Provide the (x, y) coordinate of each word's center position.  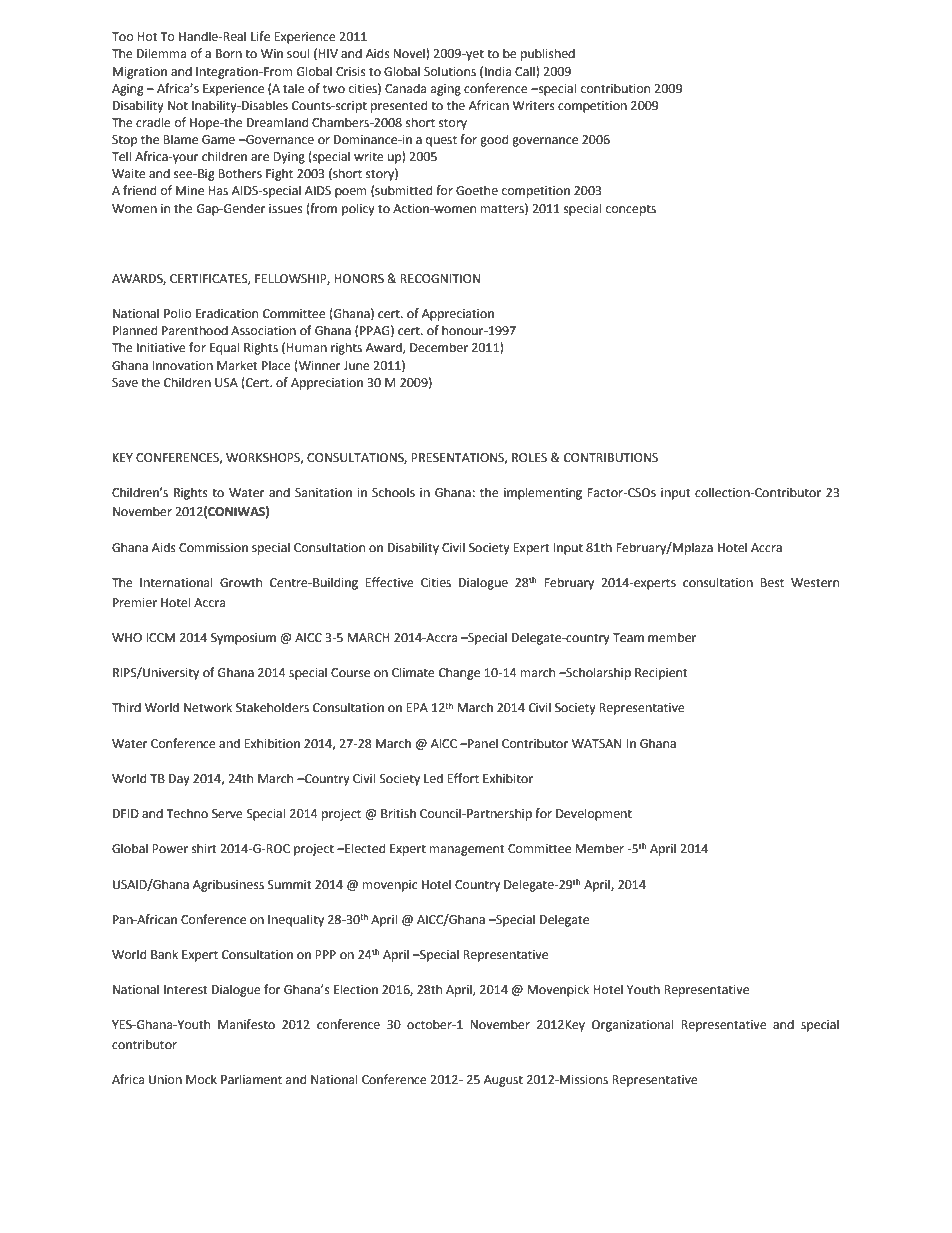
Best (772, 583)
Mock (201, 1079)
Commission (213, 548)
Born (229, 54)
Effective (389, 582)
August (503, 1081)
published (548, 54)
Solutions (450, 71)
